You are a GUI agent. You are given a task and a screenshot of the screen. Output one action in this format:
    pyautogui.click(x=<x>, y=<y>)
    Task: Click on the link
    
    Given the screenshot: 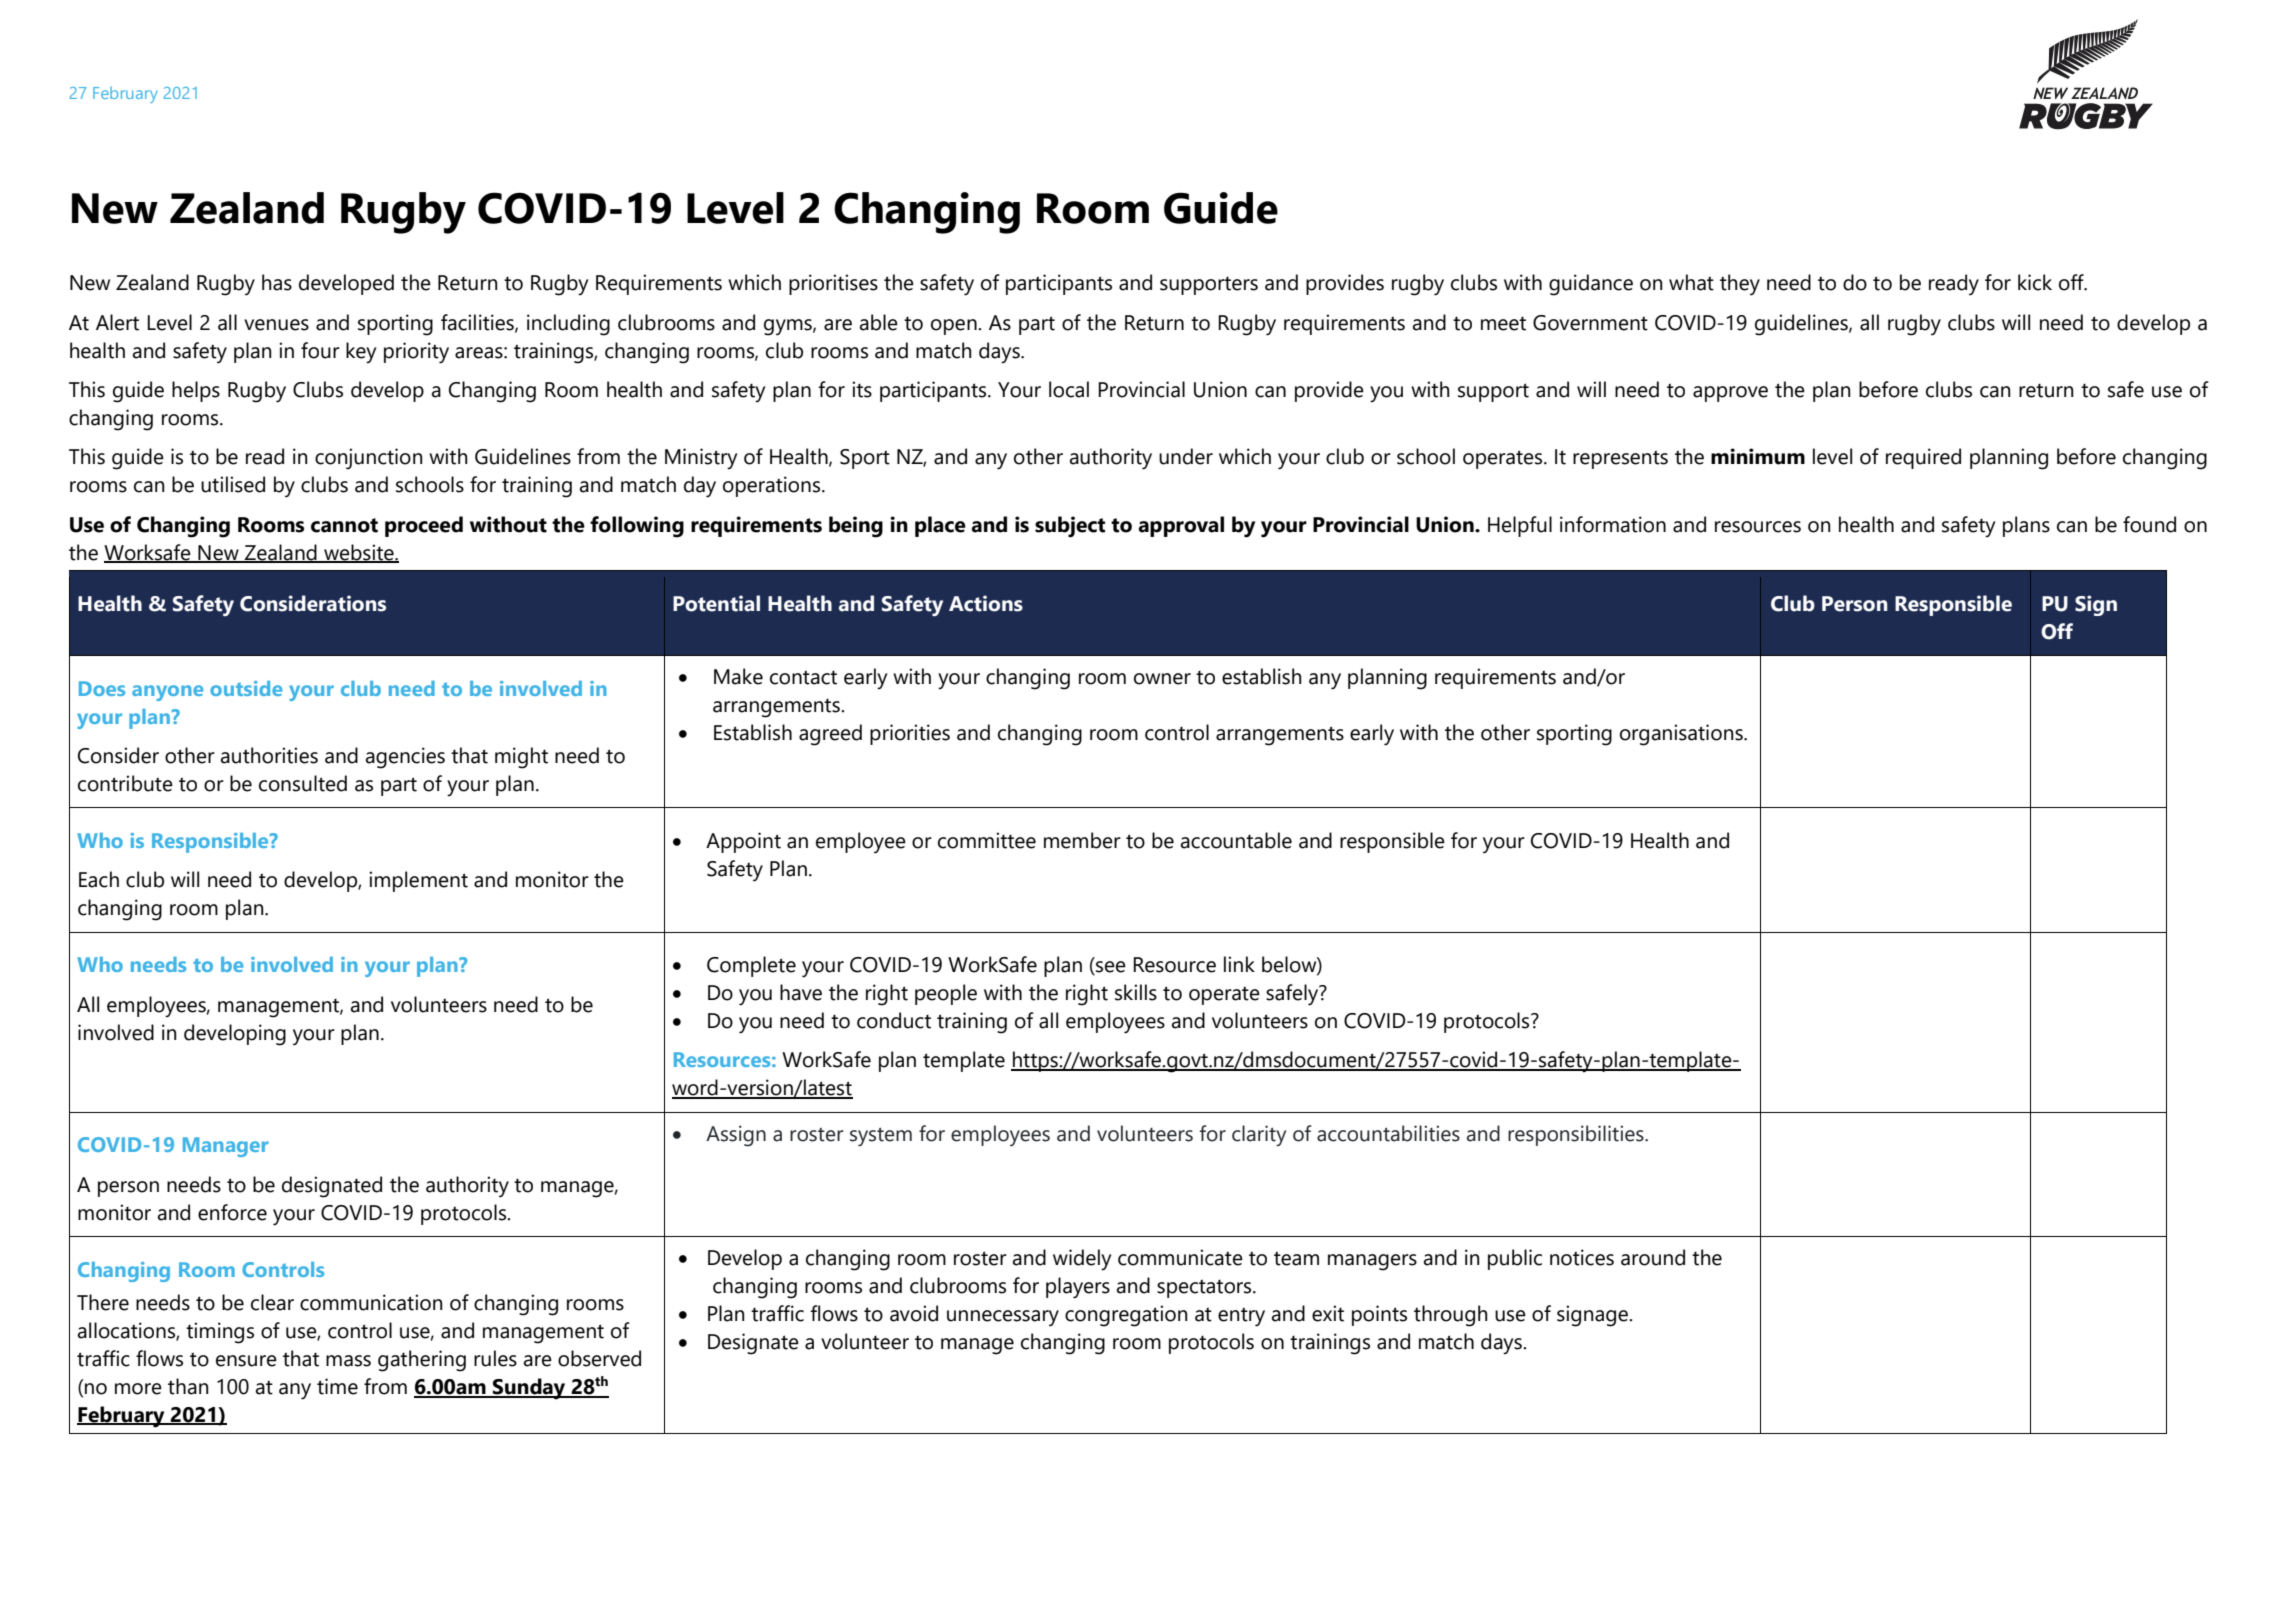 What is the action you would take?
    pyautogui.click(x=1239, y=964)
